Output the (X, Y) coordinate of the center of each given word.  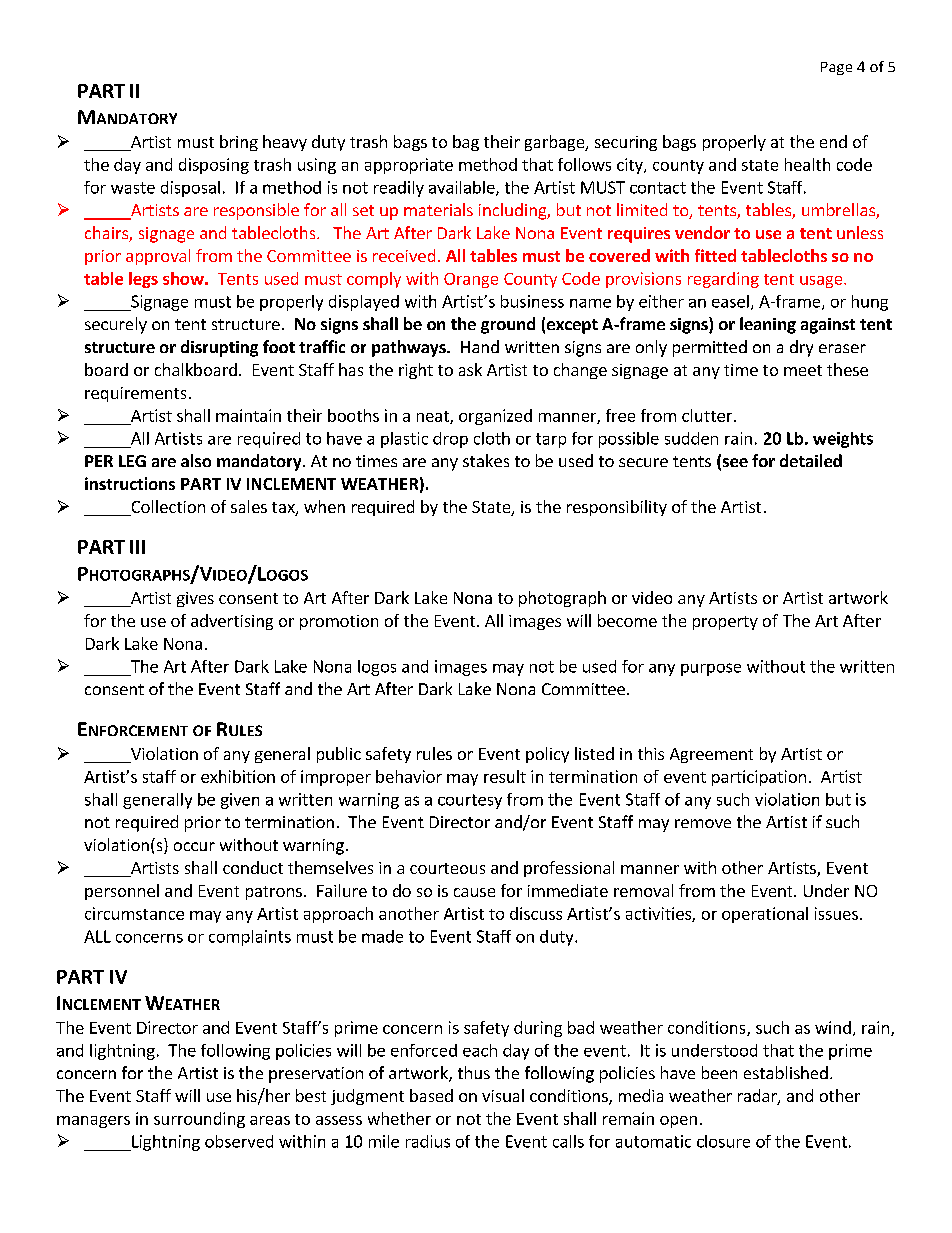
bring (239, 143)
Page (836, 68)
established (786, 1072)
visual (503, 1095)
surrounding (199, 1120)
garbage (556, 143)
